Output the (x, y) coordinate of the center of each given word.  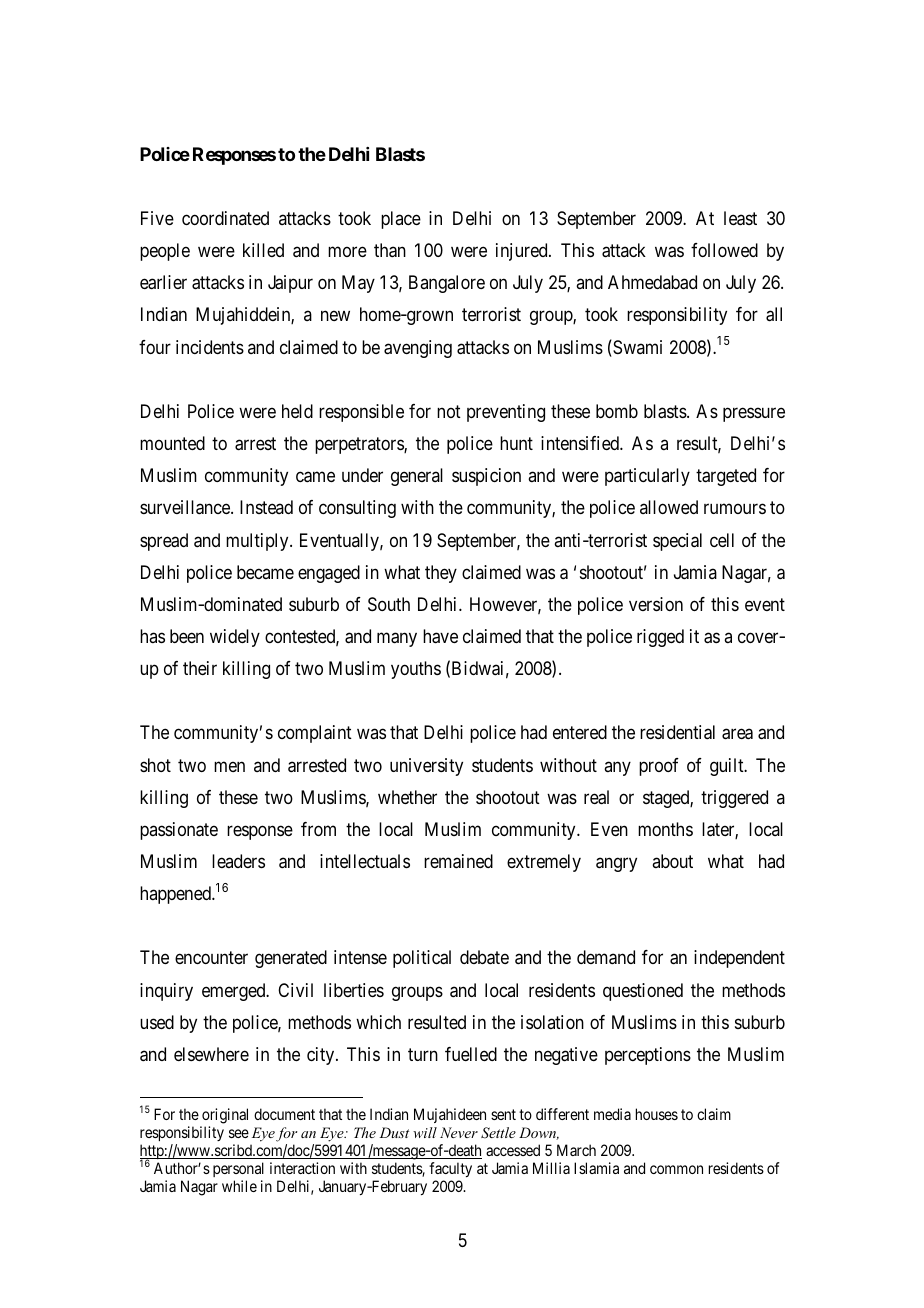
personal (238, 1169)
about (672, 861)
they (441, 574)
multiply (258, 542)
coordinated (225, 218)
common (676, 1169)
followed (724, 250)
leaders (238, 861)
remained (458, 861)
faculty (450, 1169)
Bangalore (447, 284)
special (677, 542)
